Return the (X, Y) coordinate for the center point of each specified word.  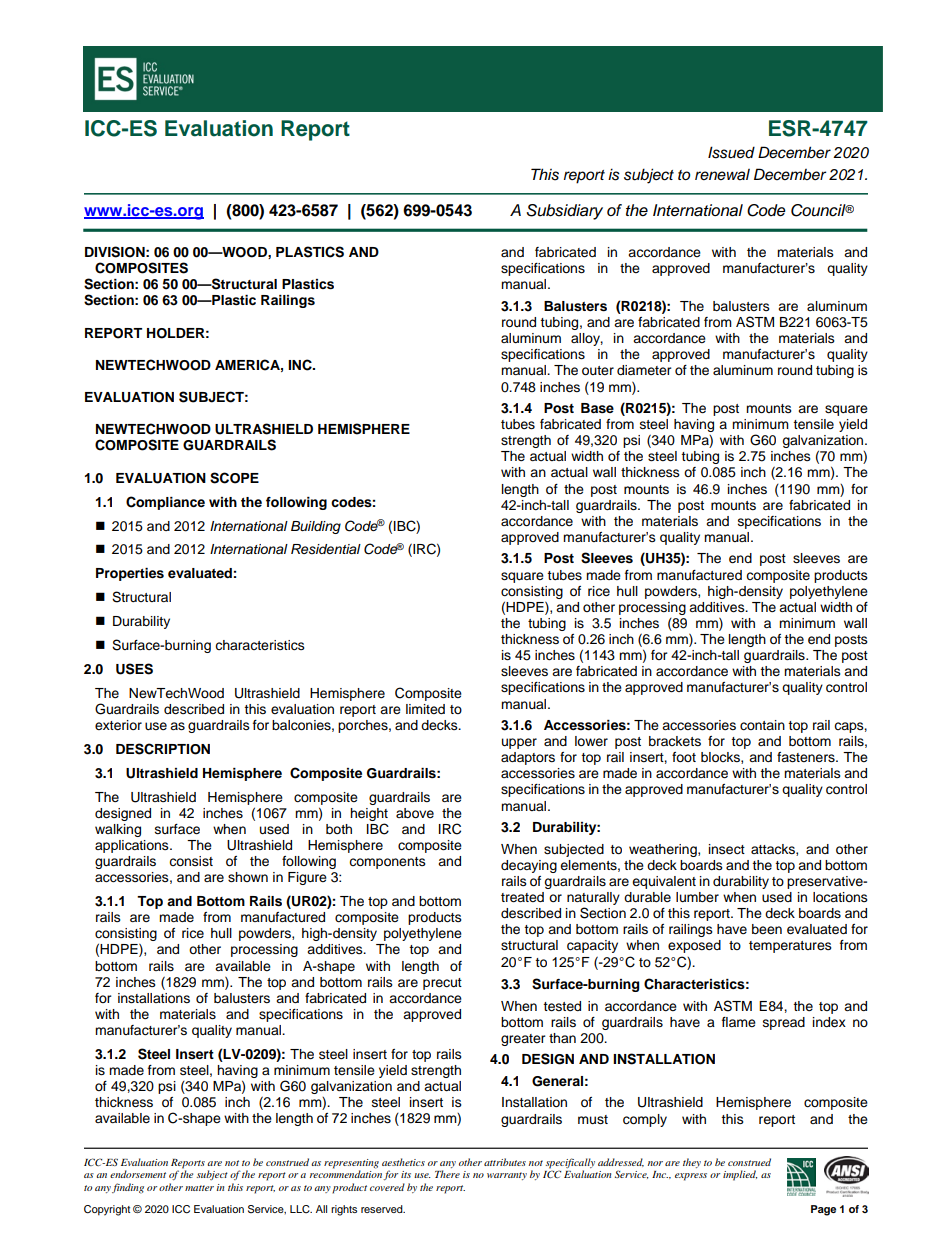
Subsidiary (564, 212)
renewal (722, 174)
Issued (731, 152)
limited (425, 709)
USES (134, 669)
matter (199, 1188)
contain (762, 725)
